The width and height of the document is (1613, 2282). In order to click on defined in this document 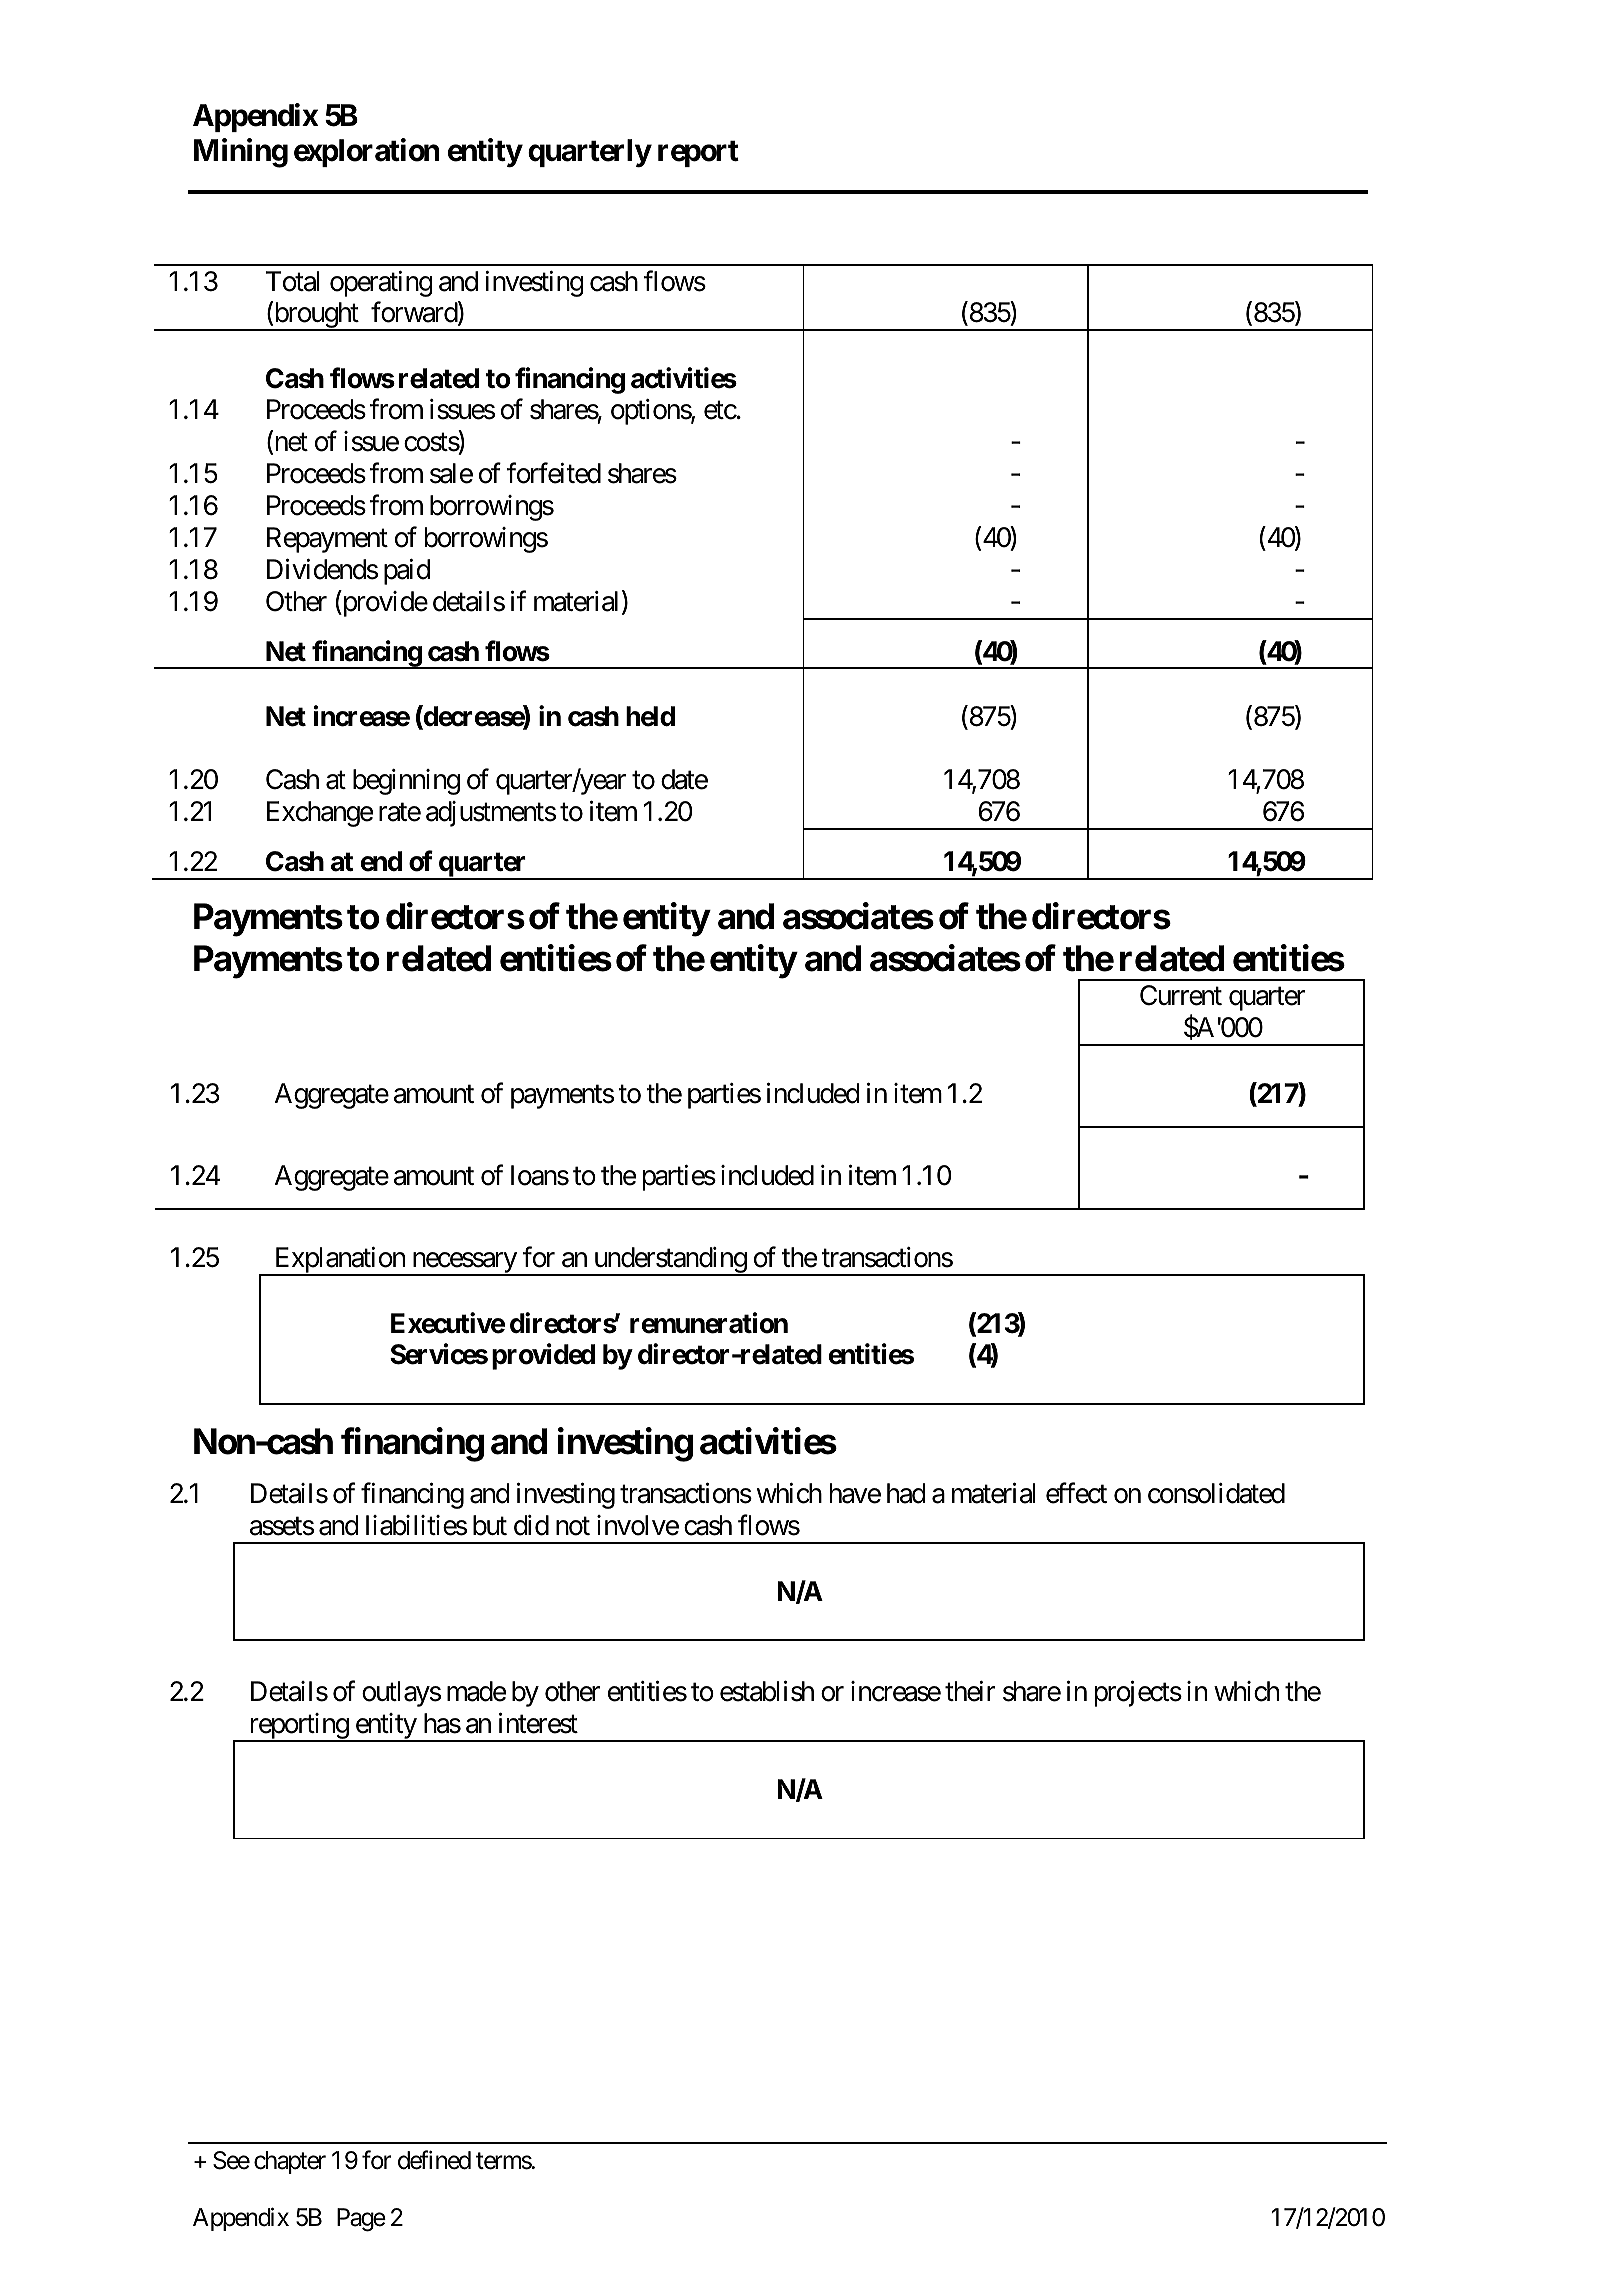, I will do `click(434, 2160)`.
